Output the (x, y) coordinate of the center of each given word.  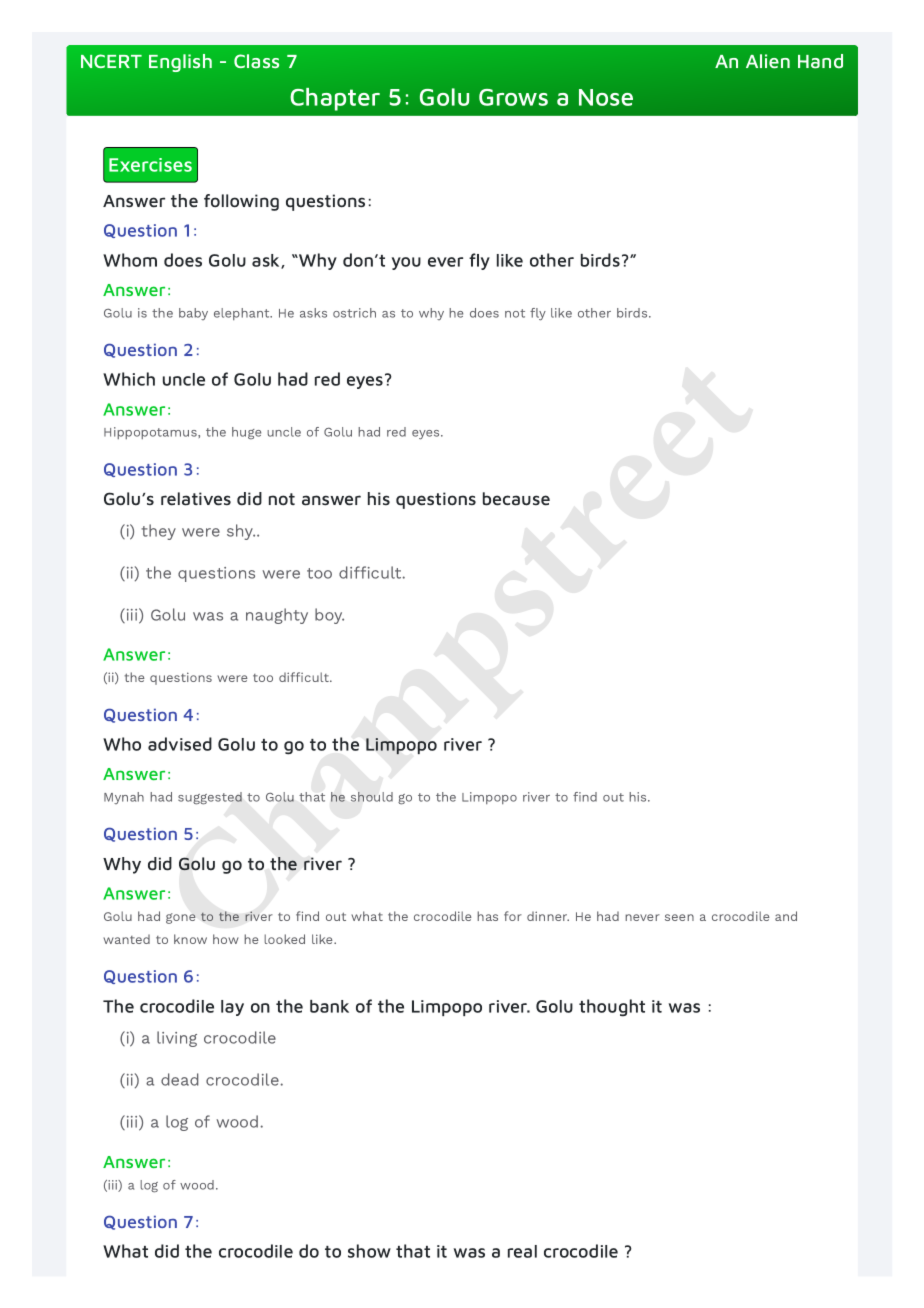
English (180, 63)
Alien (768, 61)
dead (180, 1079)
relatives (196, 499)
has (487, 916)
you (406, 263)
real (522, 1251)
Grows (513, 97)
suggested (210, 798)
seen (679, 917)
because (516, 499)
